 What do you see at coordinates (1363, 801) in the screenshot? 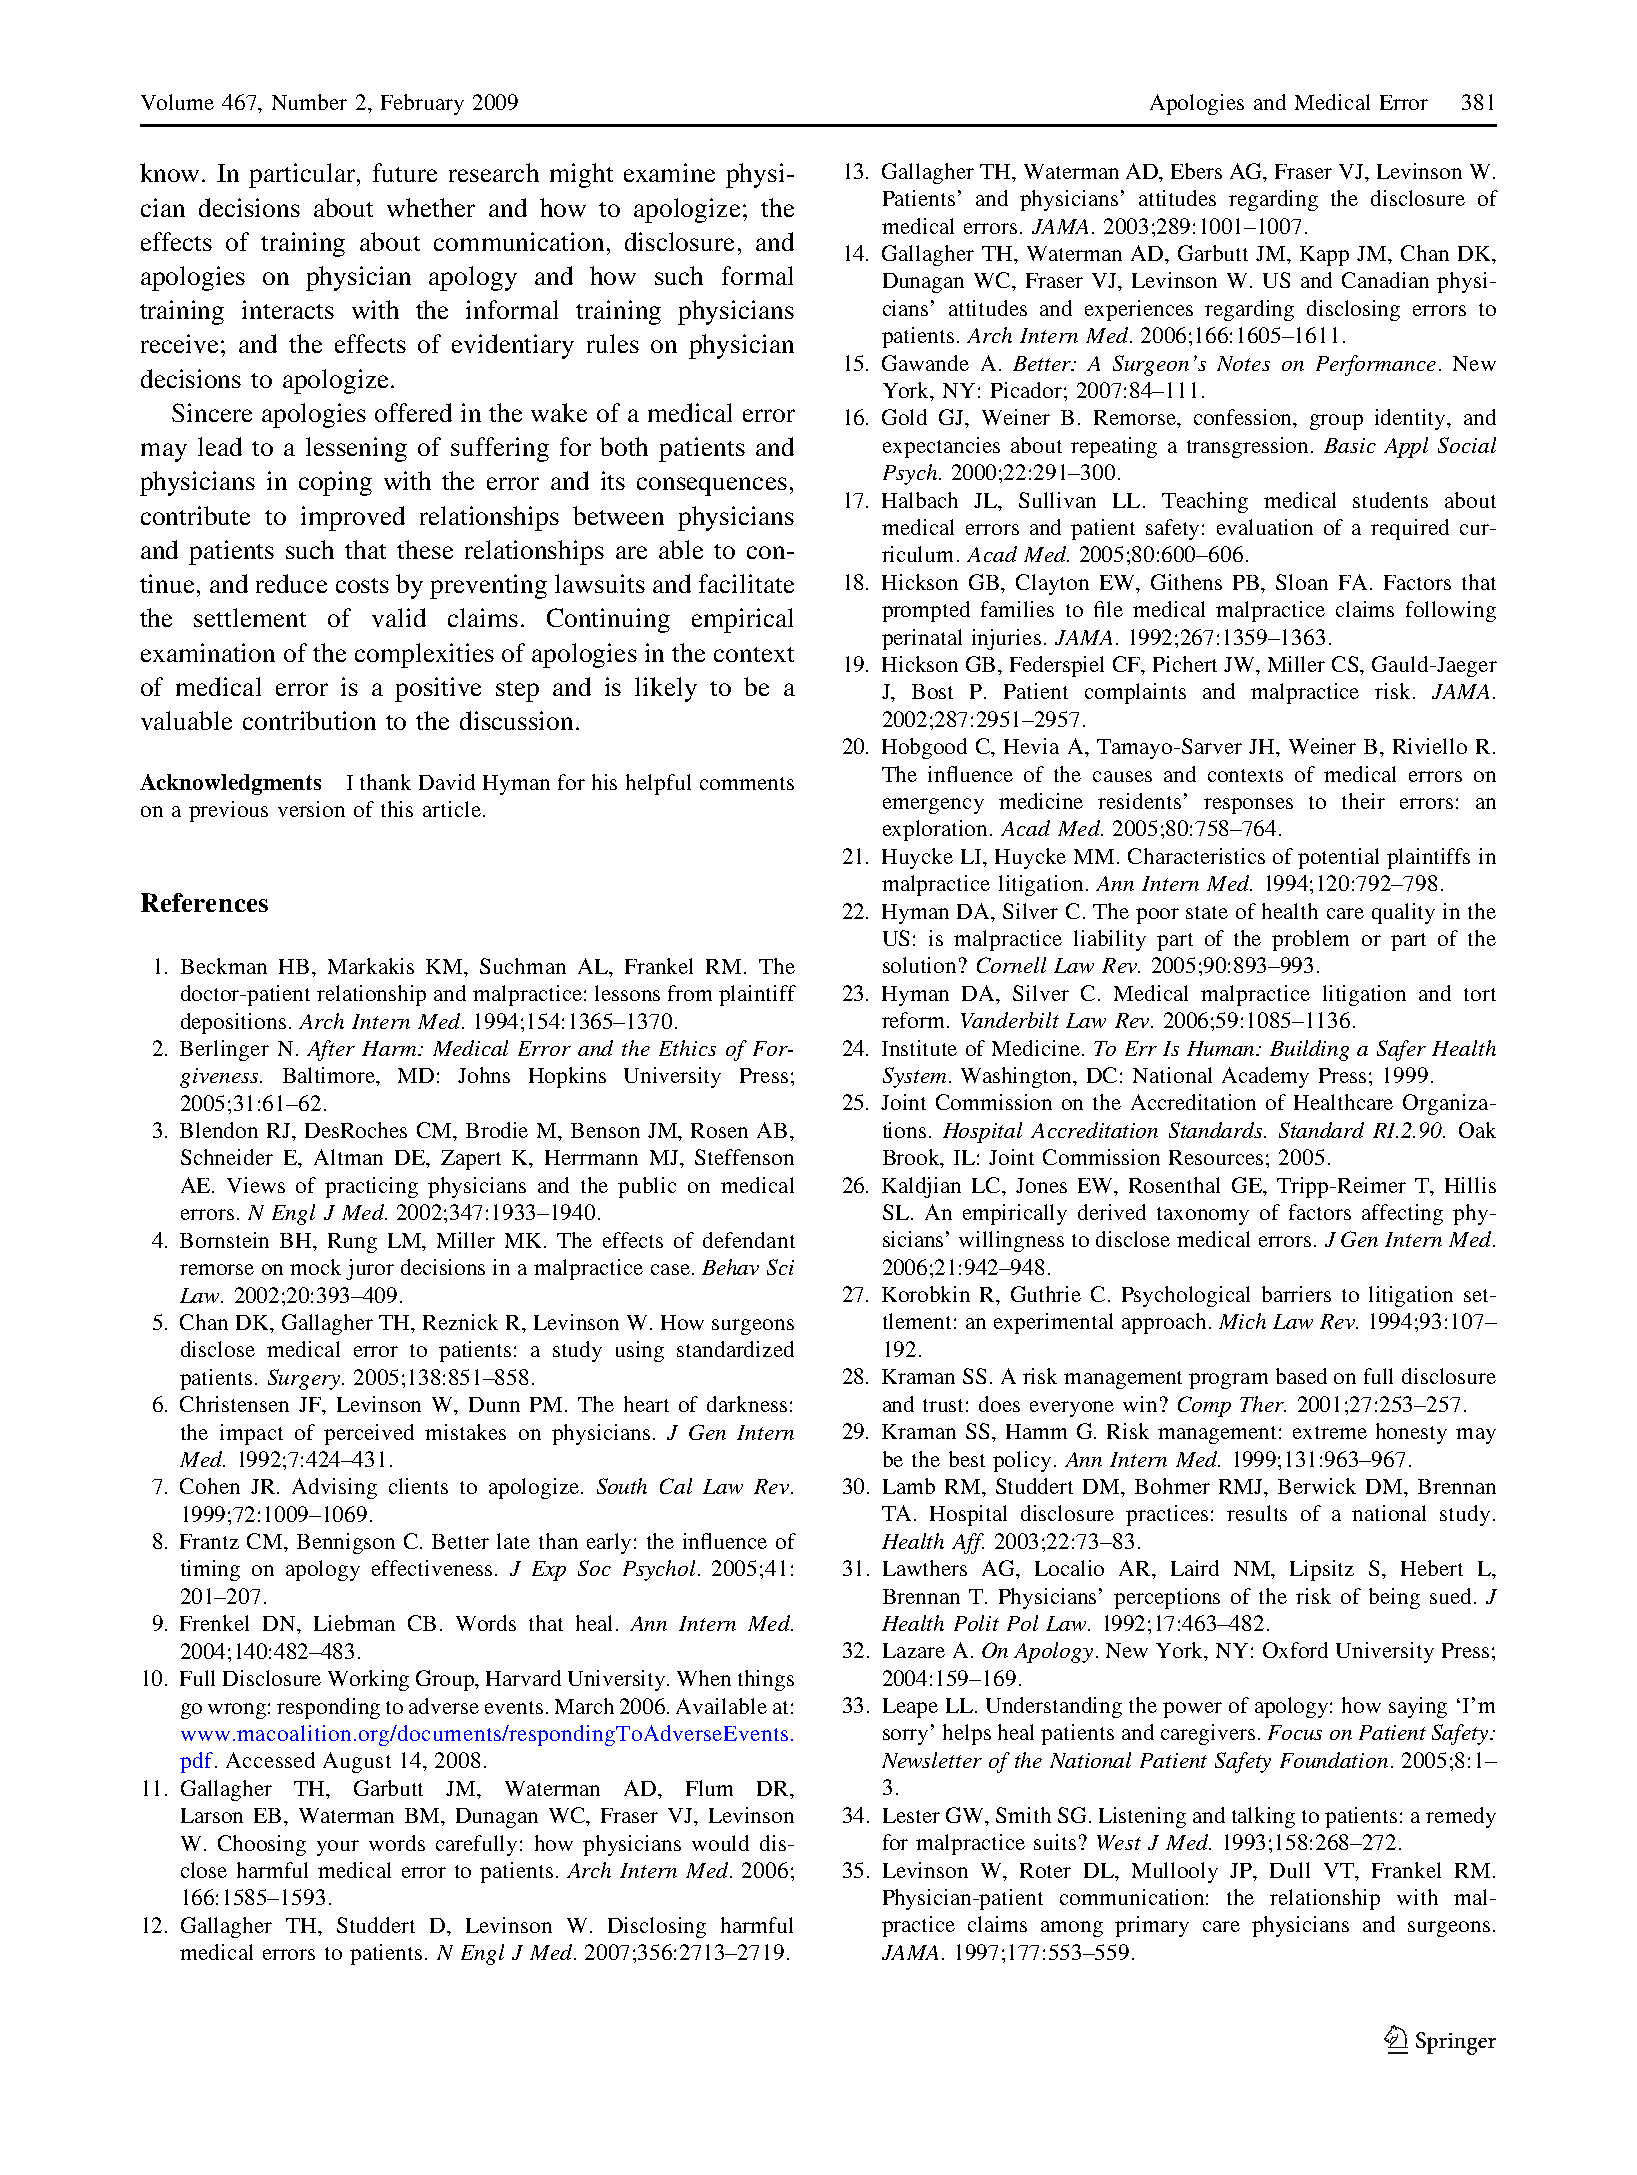
I see `their` at bounding box center [1363, 801].
